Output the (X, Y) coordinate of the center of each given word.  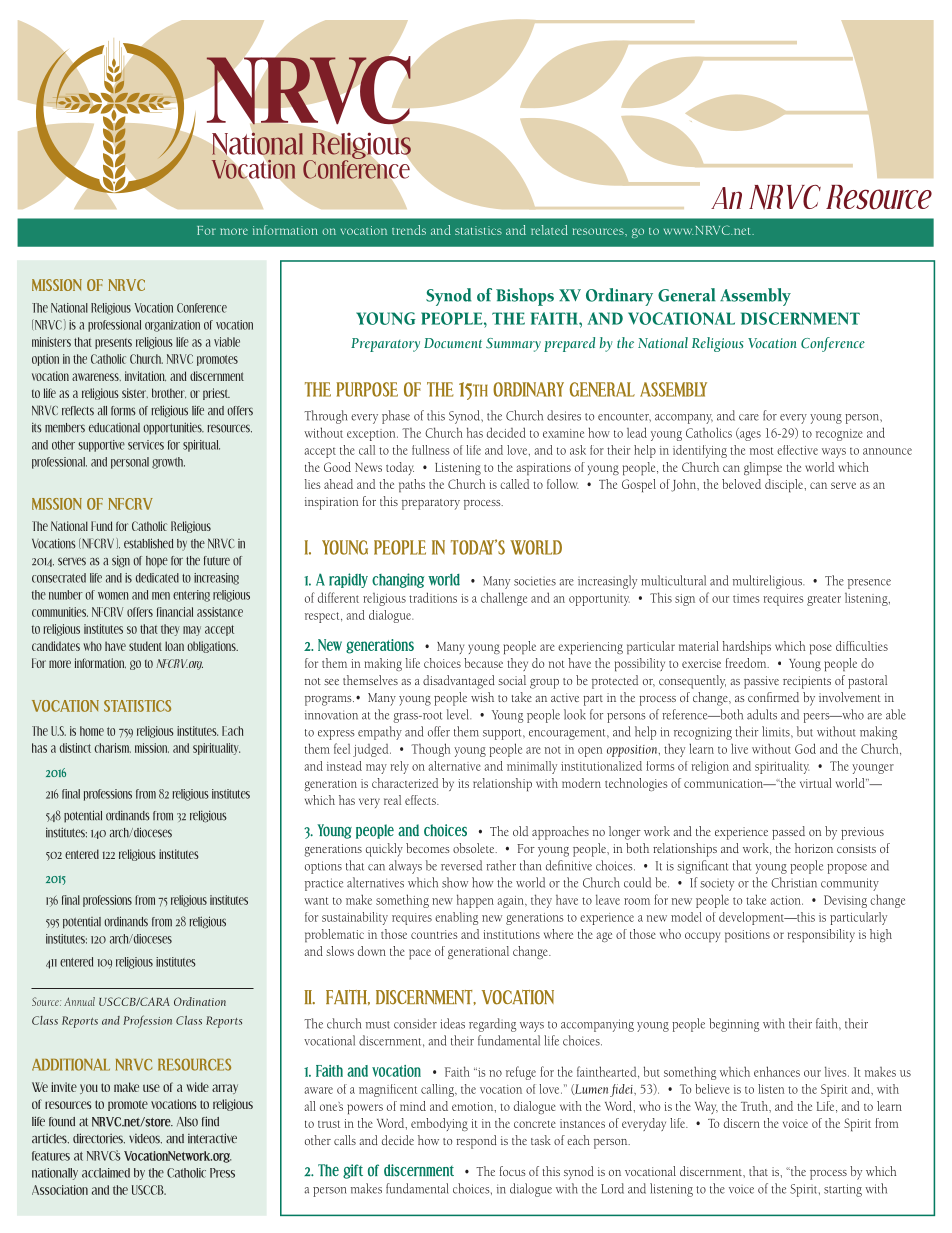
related (549, 230)
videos (145, 1139)
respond (476, 1142)
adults (762, 714)
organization (172, 326)
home (92, 731)
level (459, 714)
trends (409, 230)
